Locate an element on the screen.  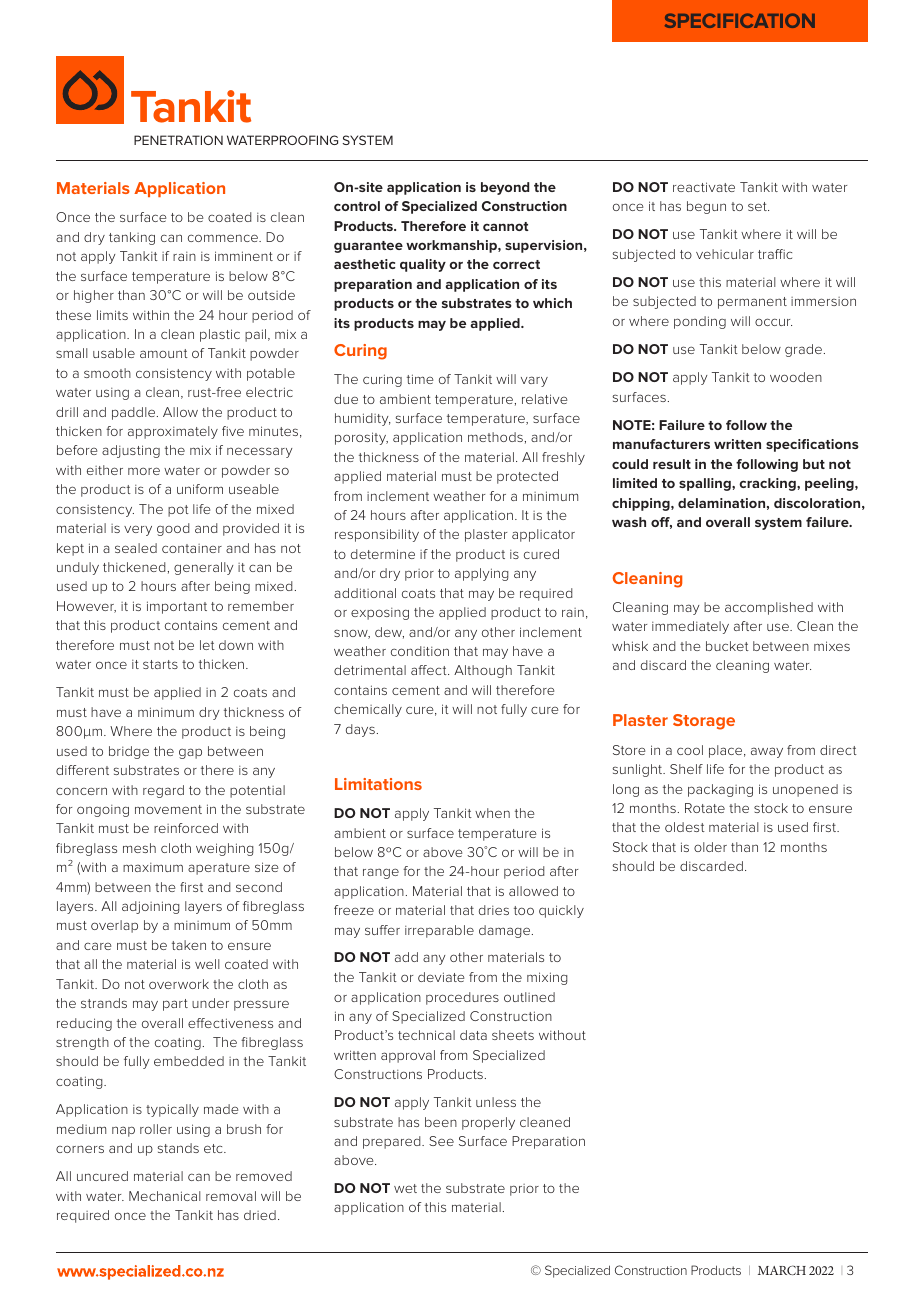
deviate is located at coordinates (441, 977).
